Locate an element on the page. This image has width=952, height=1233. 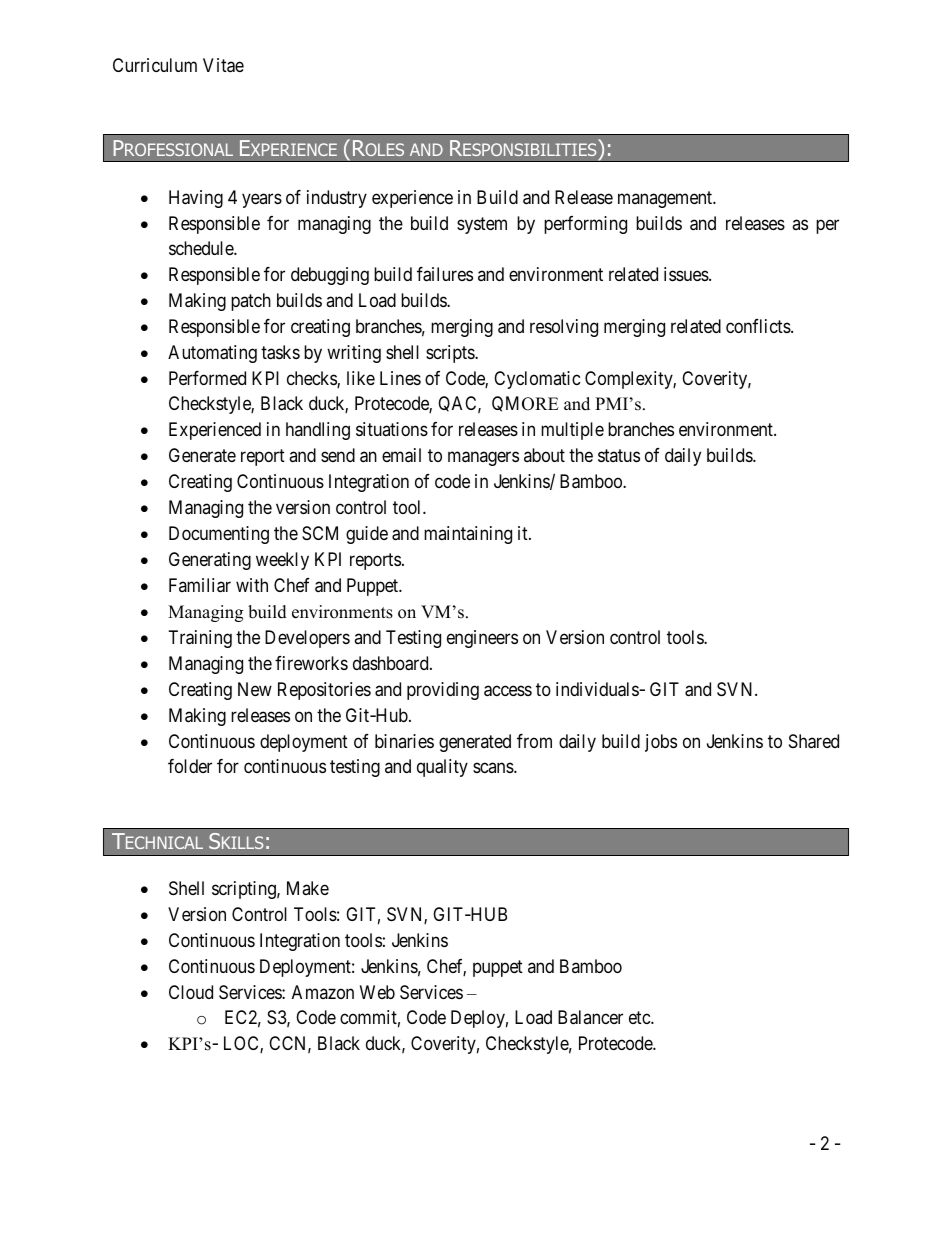
issues is located at coordinates (687, 274).
